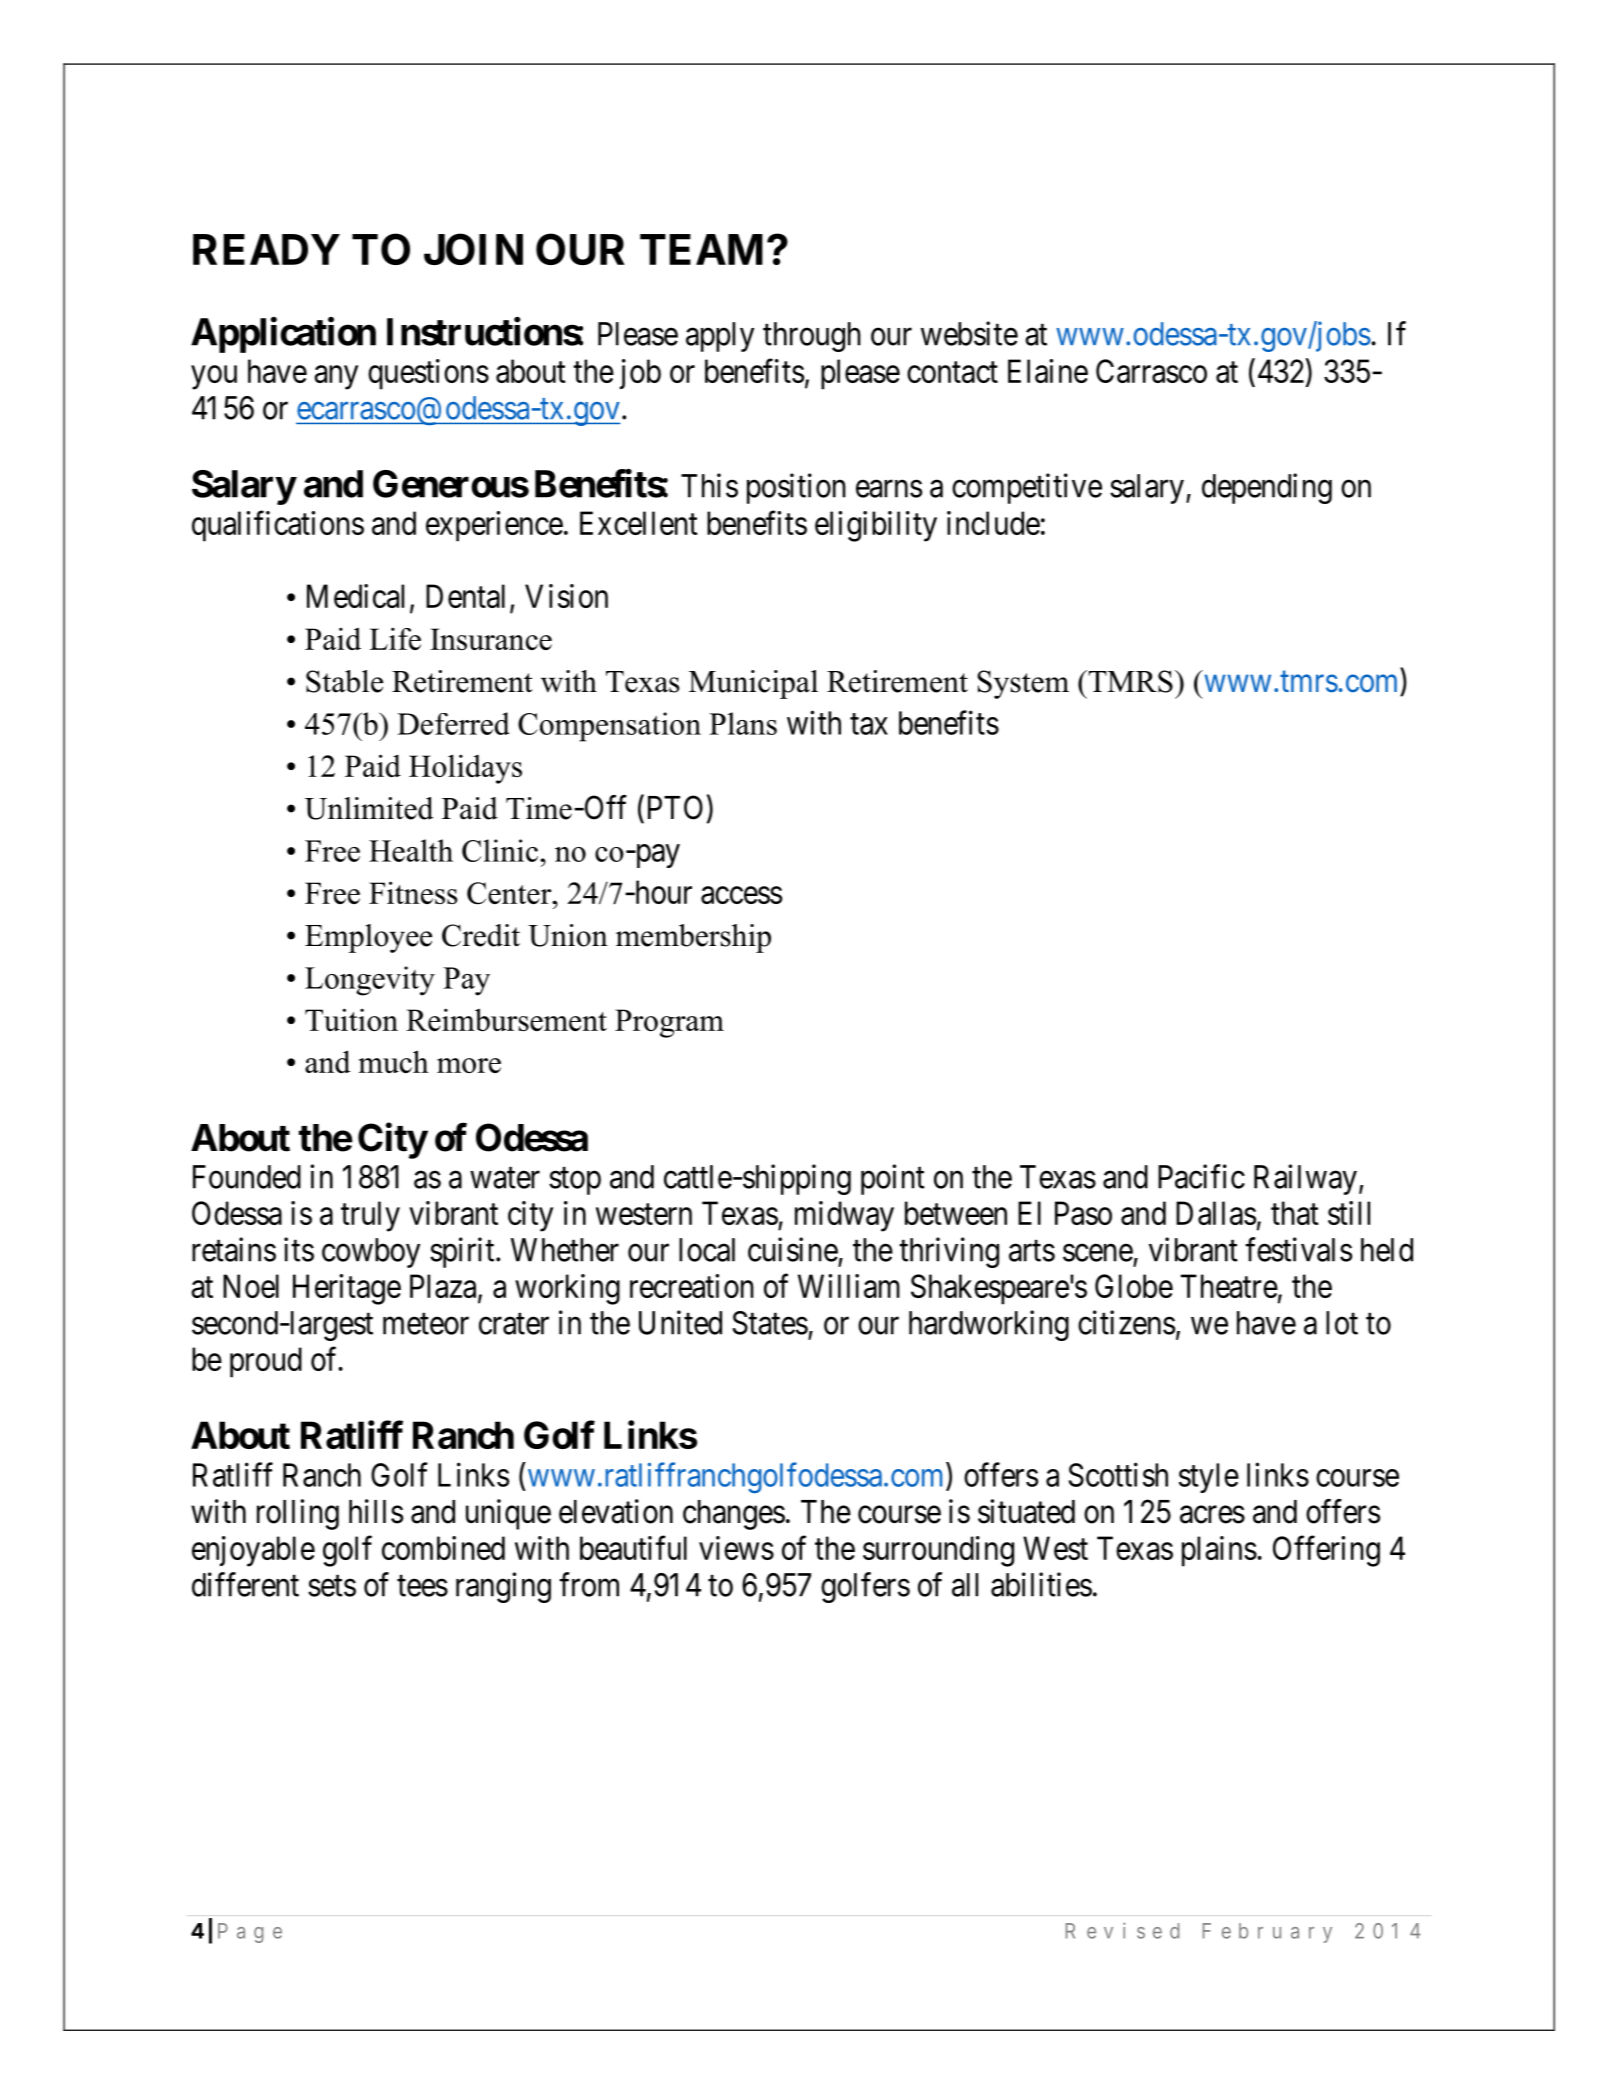  Describe the element at coordinates (370, 1216) in the screenshot. I see `truly` at that location.
